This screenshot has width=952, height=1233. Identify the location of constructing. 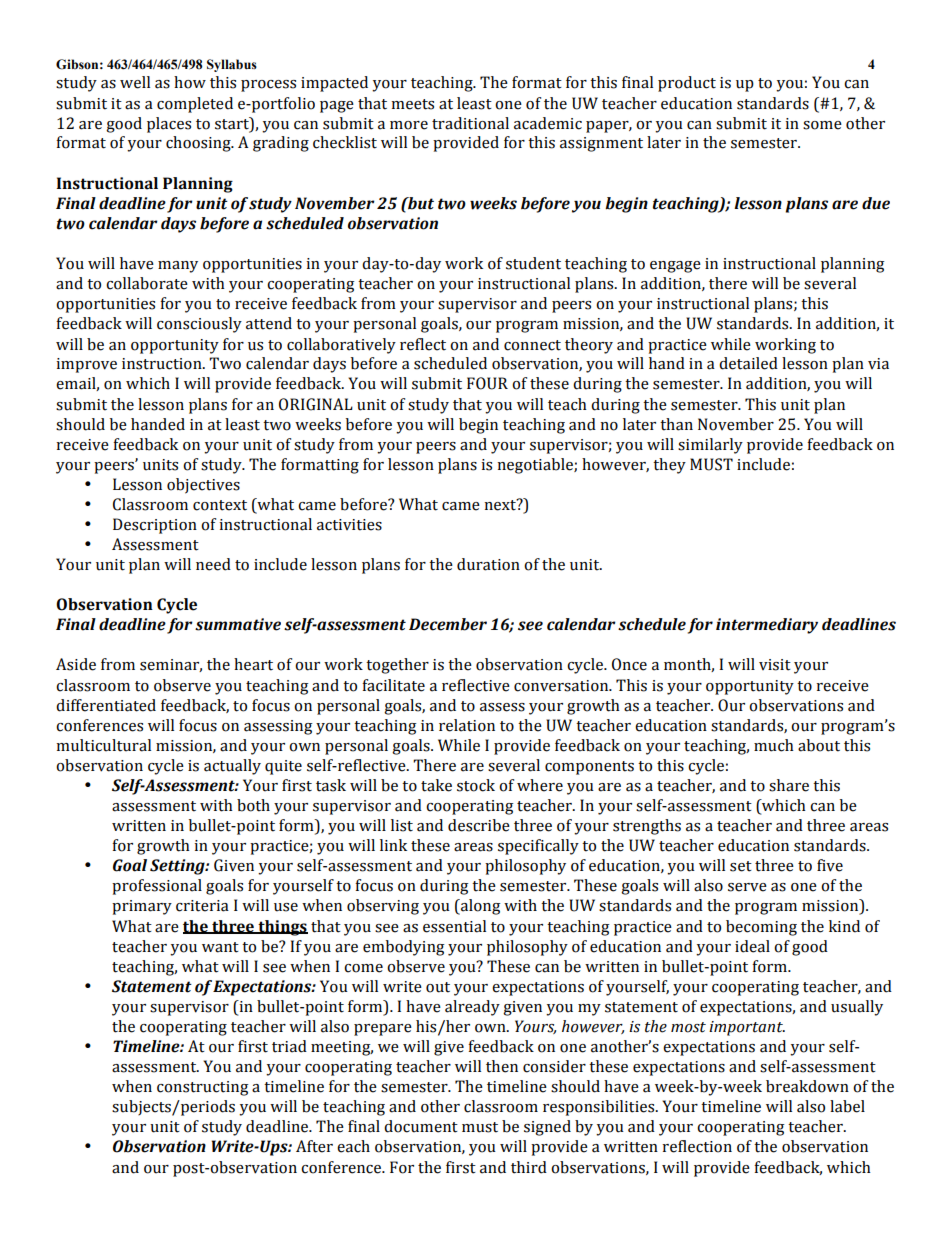
(203, 1088).
